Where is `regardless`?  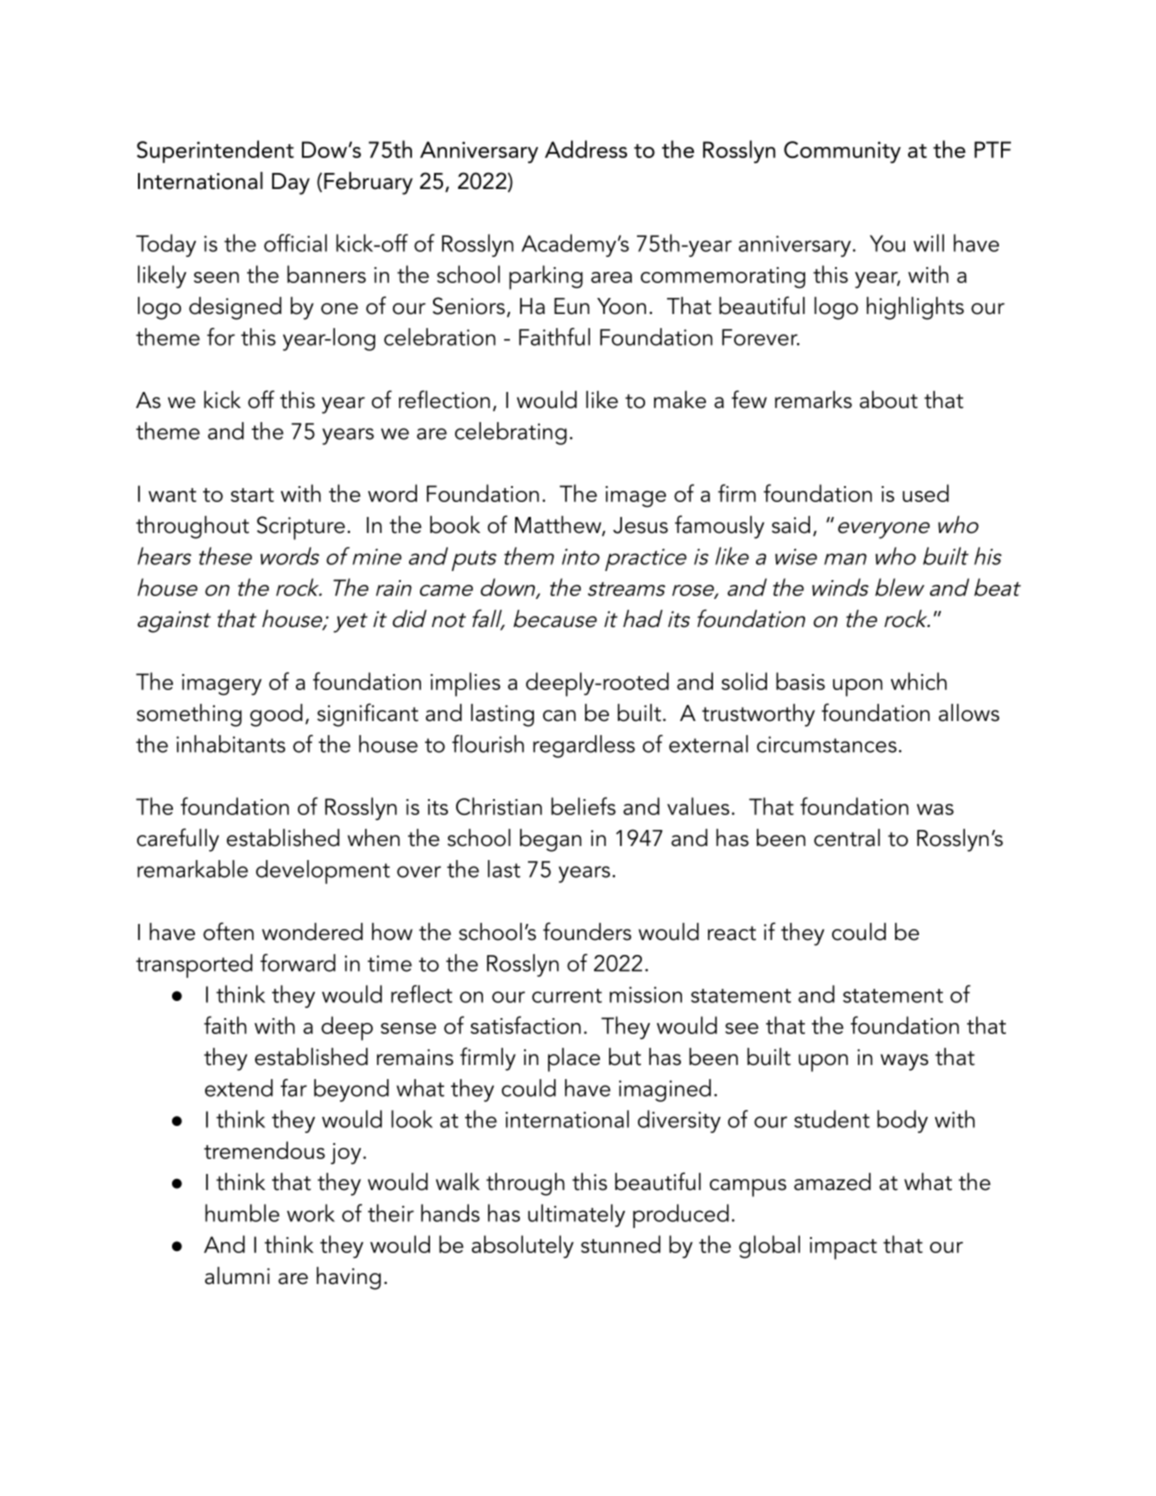
regardless is located at coordinates (584, 746).
